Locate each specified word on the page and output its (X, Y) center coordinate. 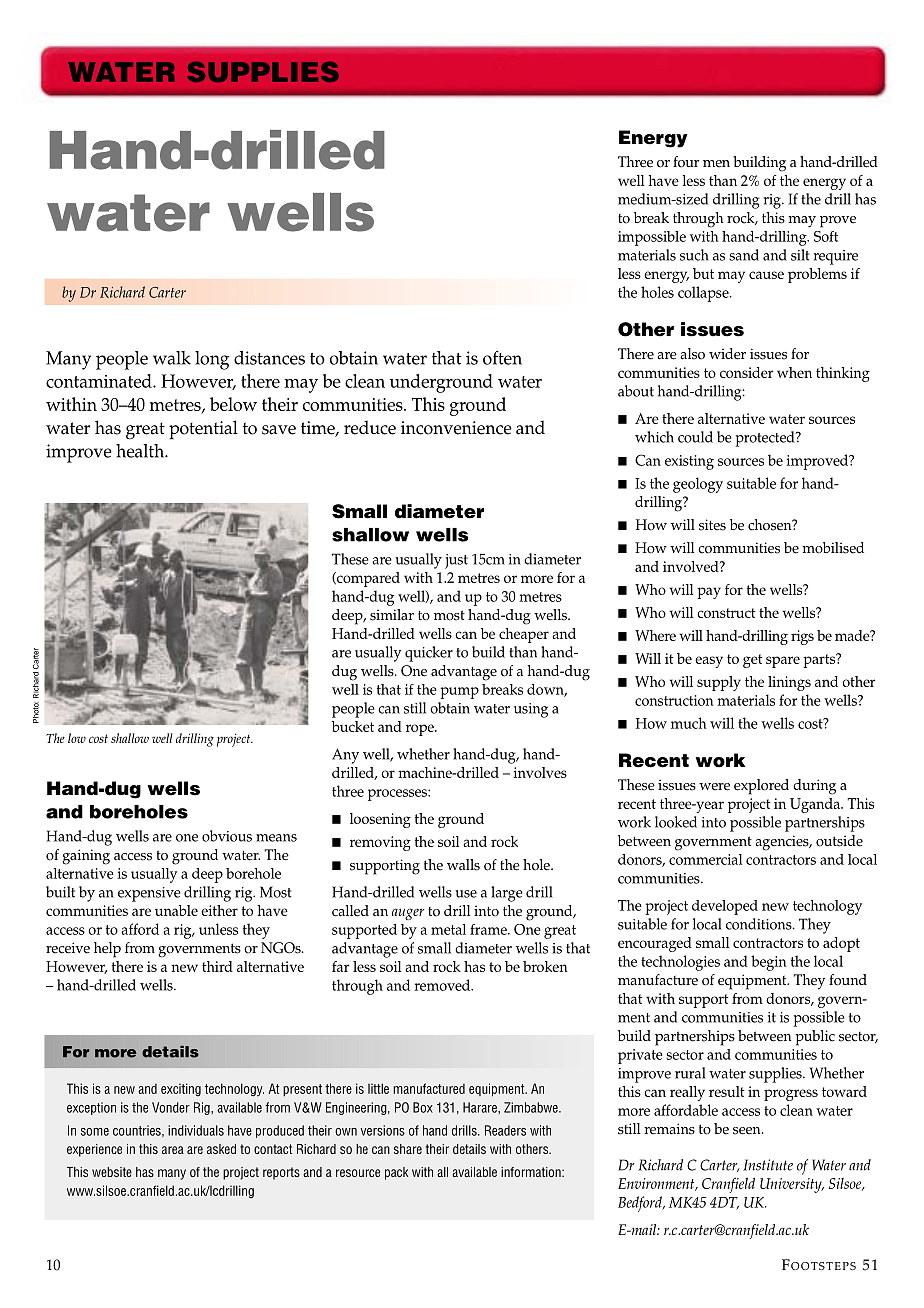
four (686, 162)
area (173, 1150)
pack (396, 1173)
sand (744, 255)
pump (459, 693)
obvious (227, 836)
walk (172, 358)
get (752, 661)
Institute (768, 1165)
